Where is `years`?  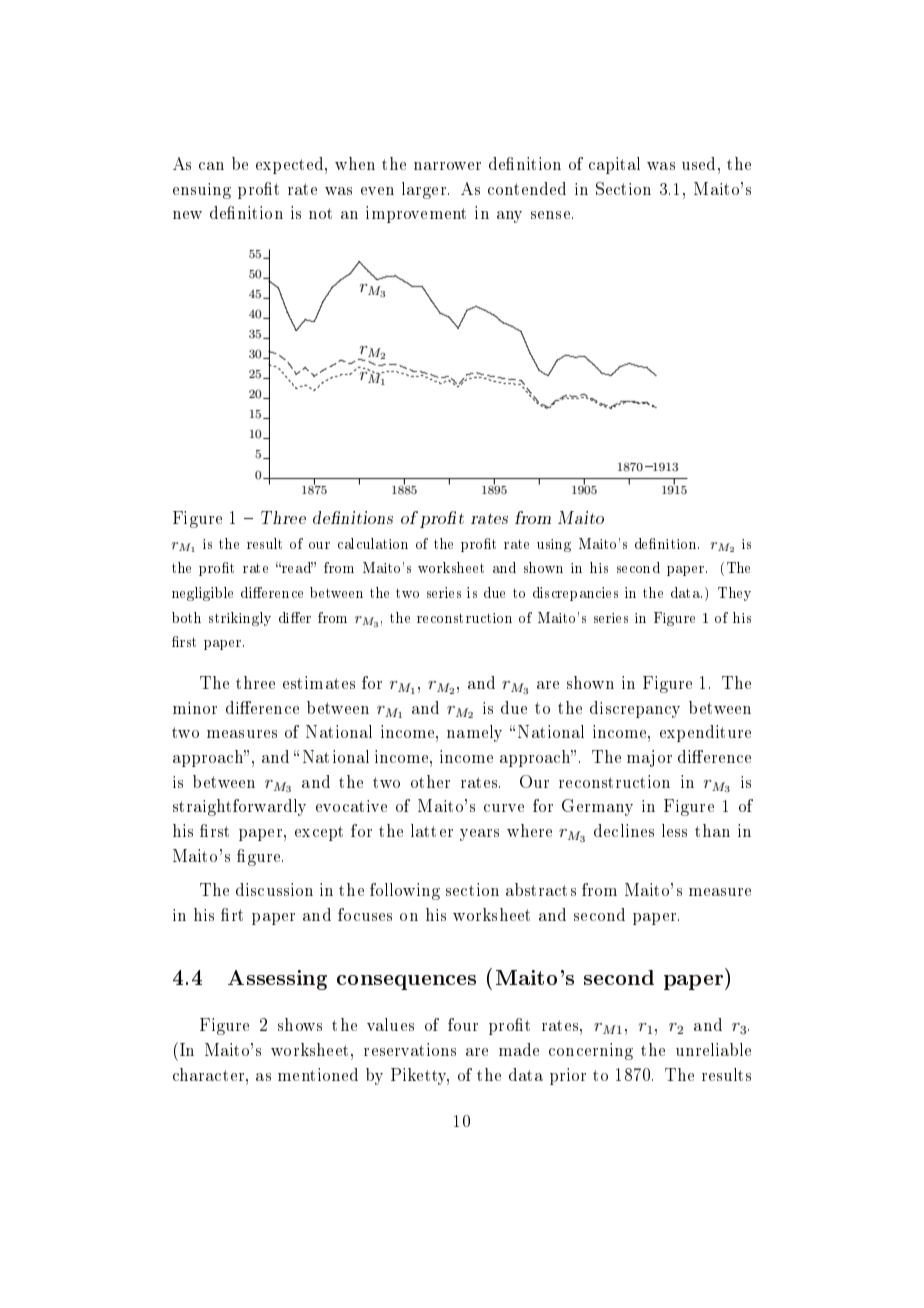
years is located at coordinates (479, 835).
